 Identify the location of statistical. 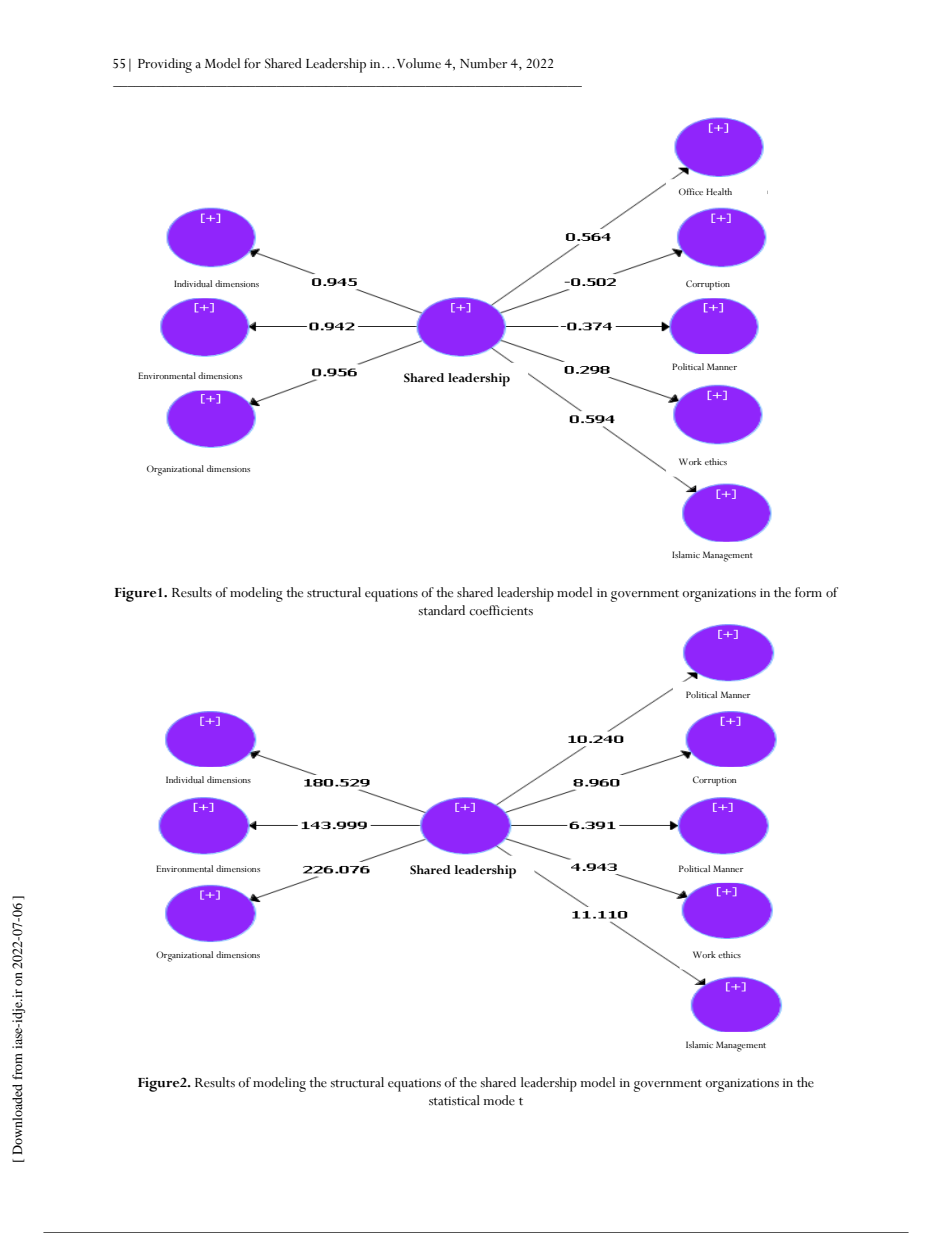
(454, 1100).
